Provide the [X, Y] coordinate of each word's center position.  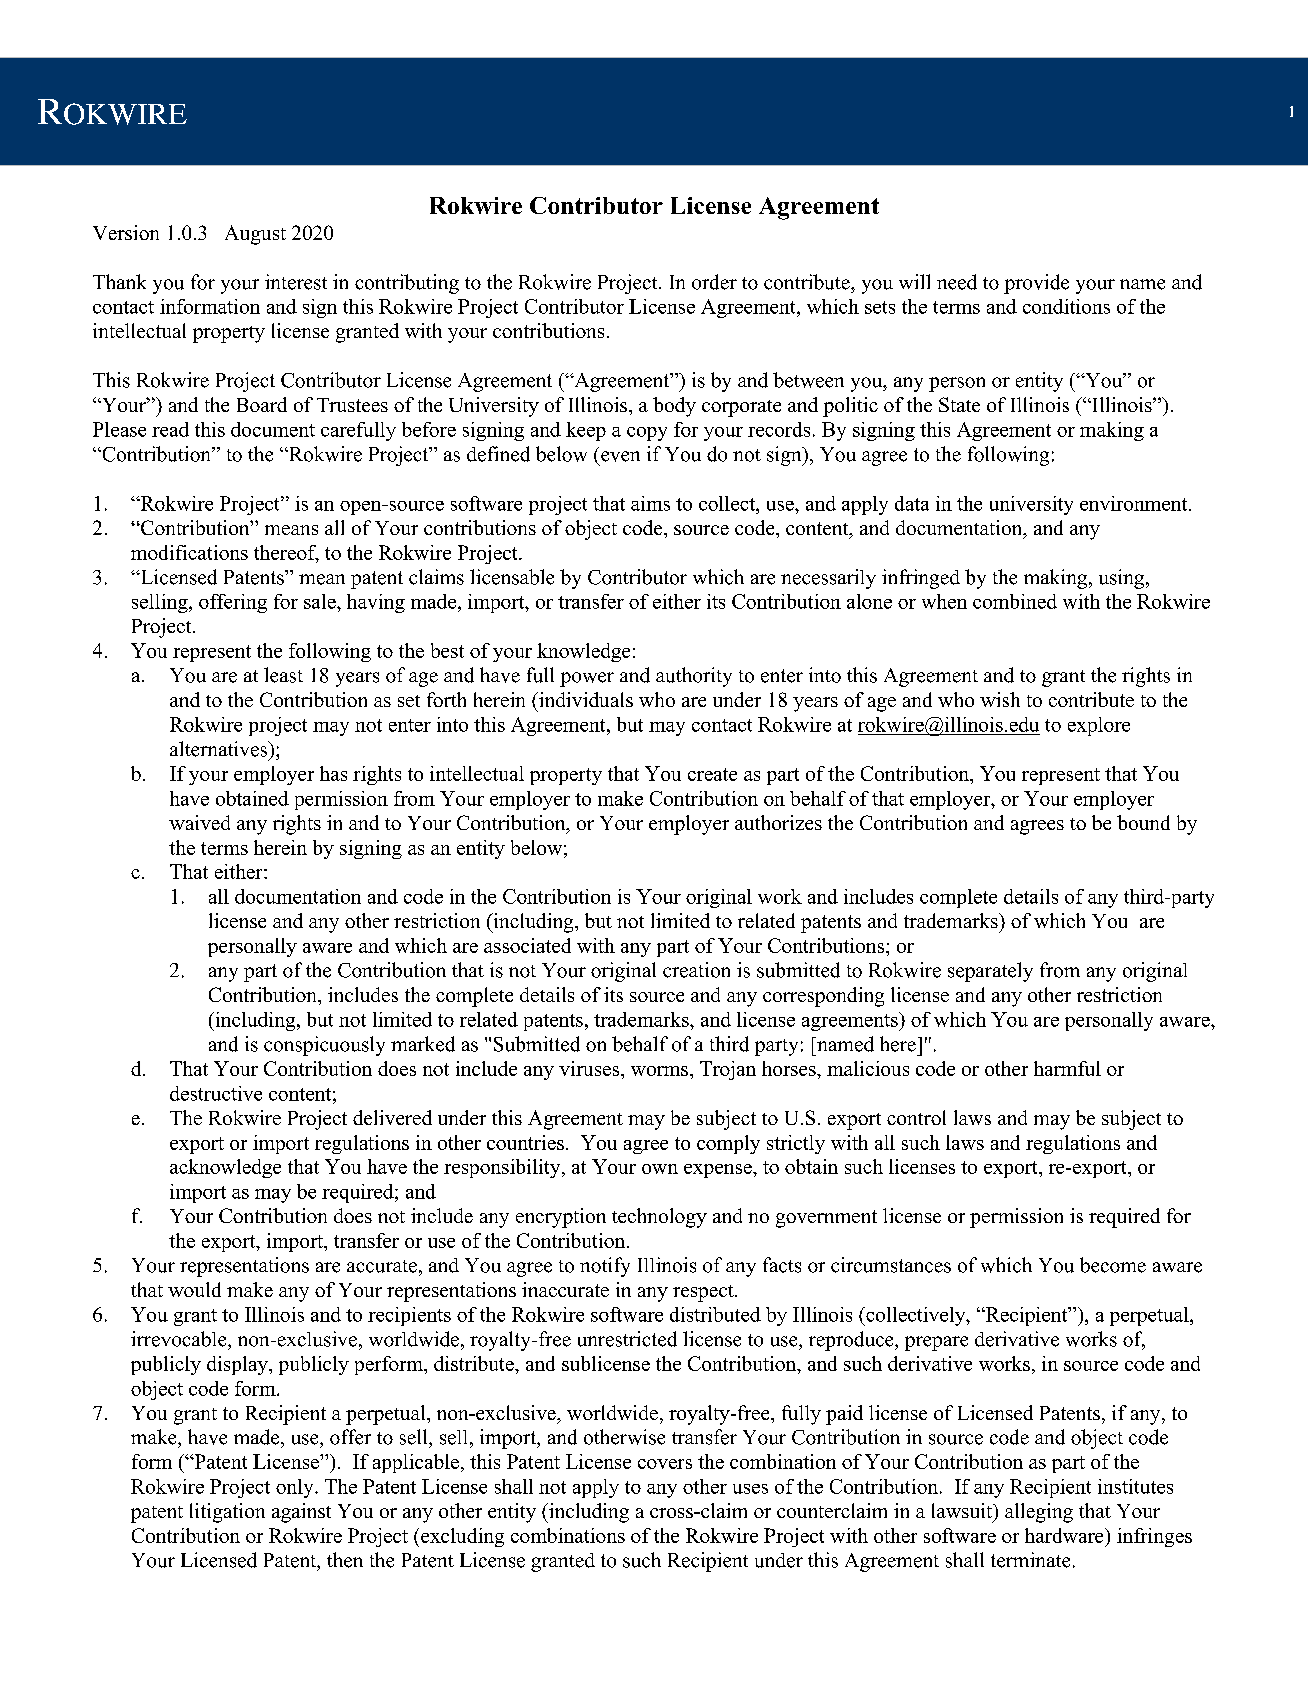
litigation [227, 1513]
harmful [1067, 1068]
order [714, 282]
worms [659, 1071]
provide [1036, 284]
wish [1000, 699]
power [587, 679]
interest [296, 282]
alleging [1039, 1513]
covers [665, 1464]
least [283, 675]
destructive [216, 1093]
